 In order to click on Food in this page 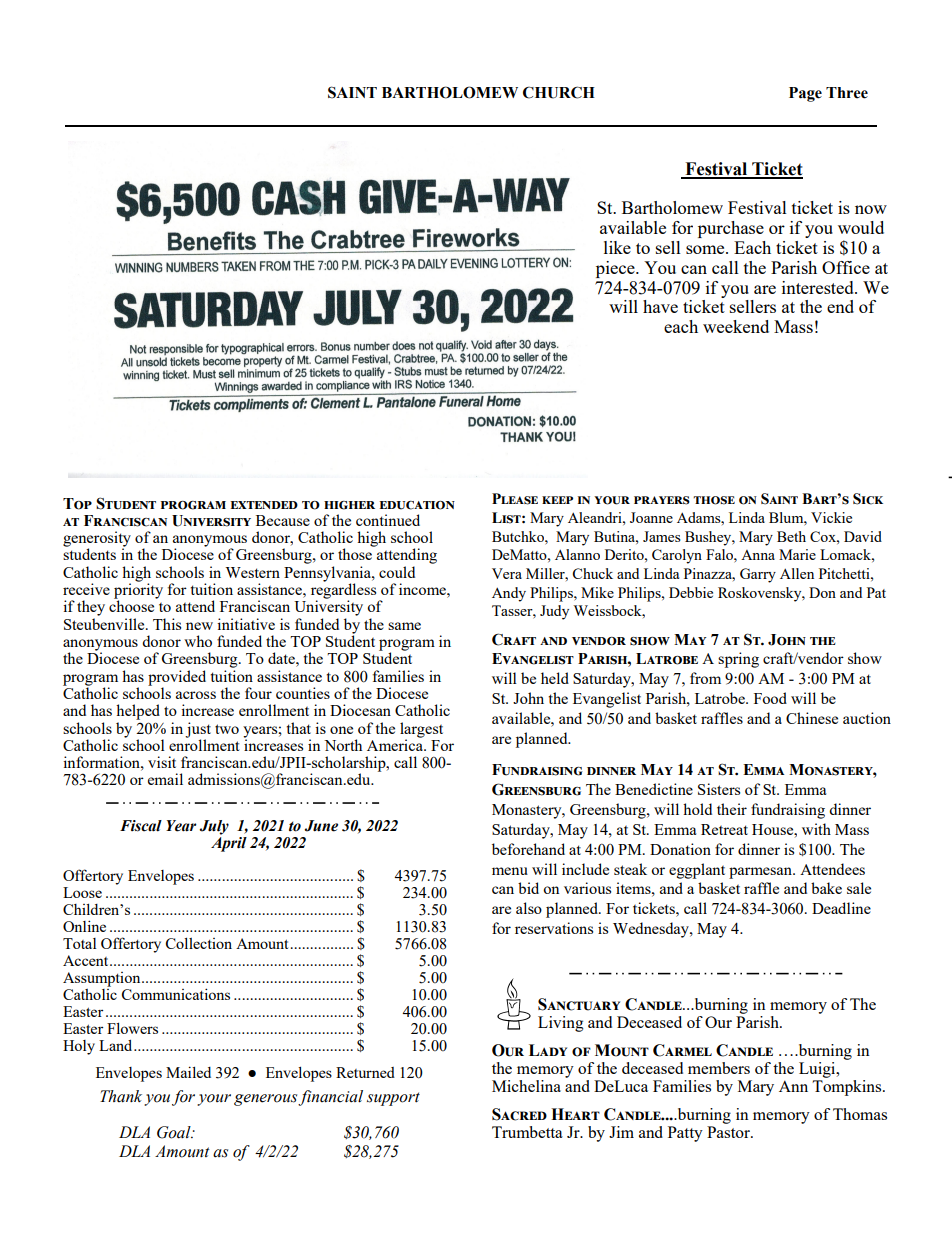, I will do `click(770, 698)`.
